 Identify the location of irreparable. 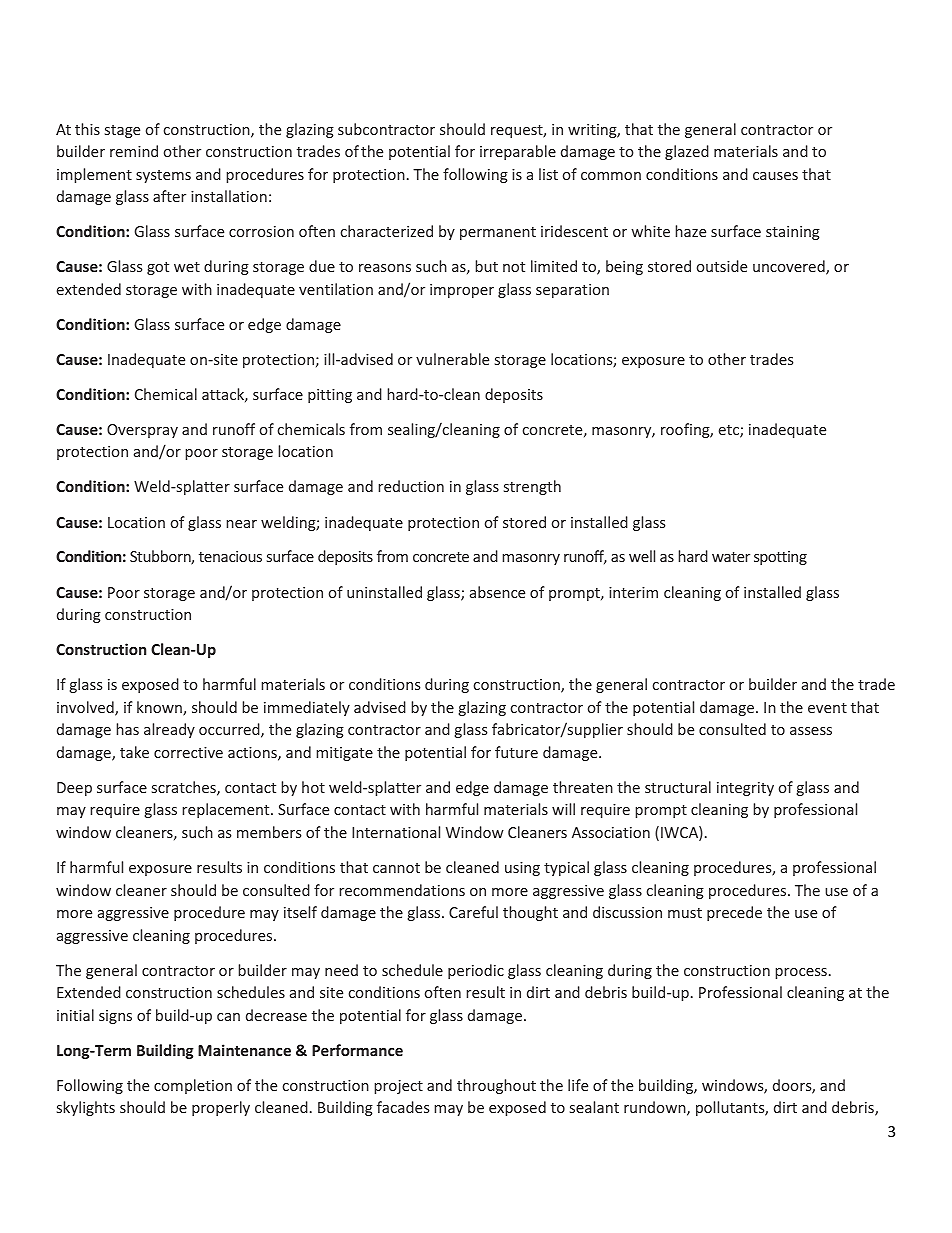
(518, 152).
